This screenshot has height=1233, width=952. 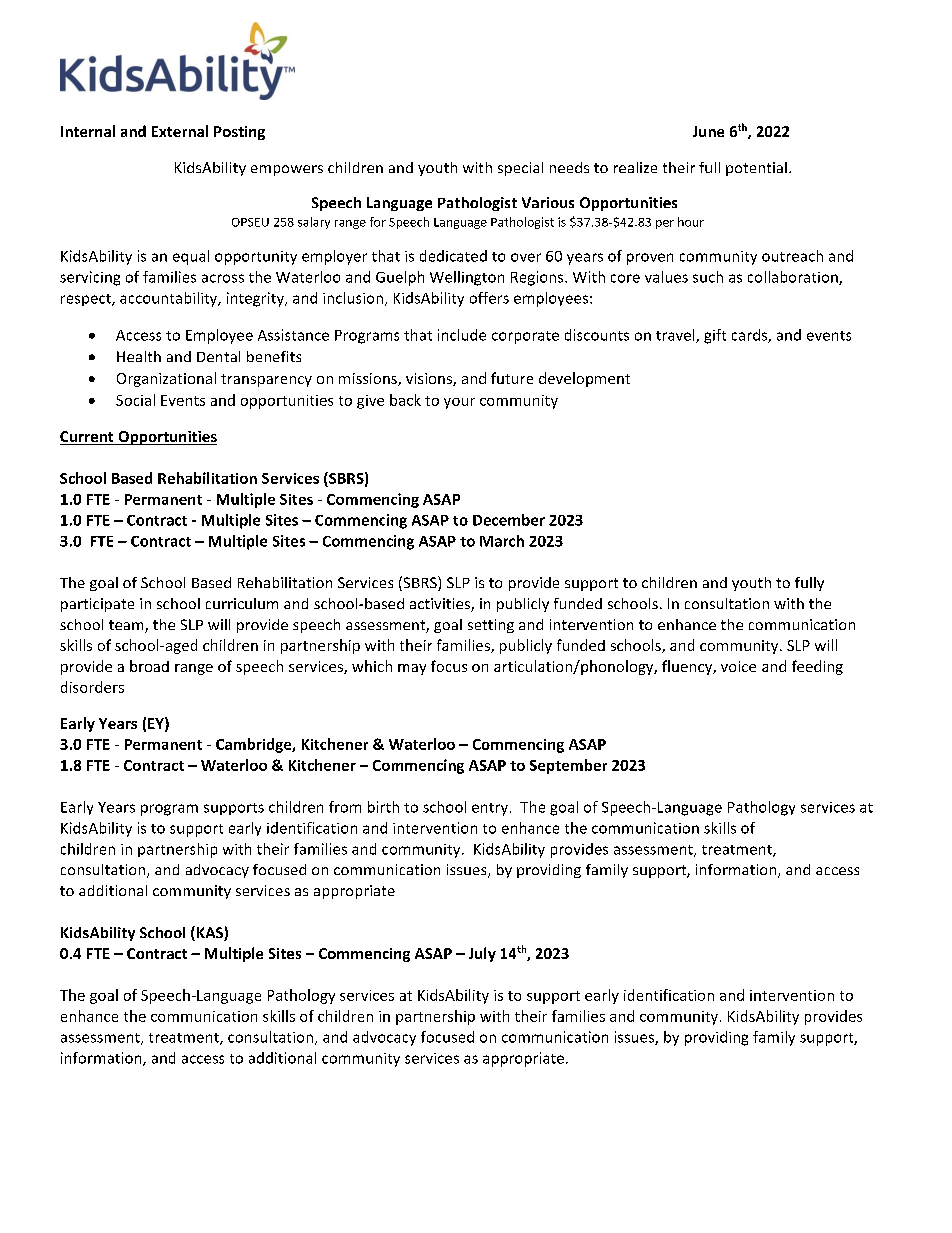 What do you see at coordinates (92, 687) in the screenshot?
I see `disorders` at bounding box center [92, 687].
